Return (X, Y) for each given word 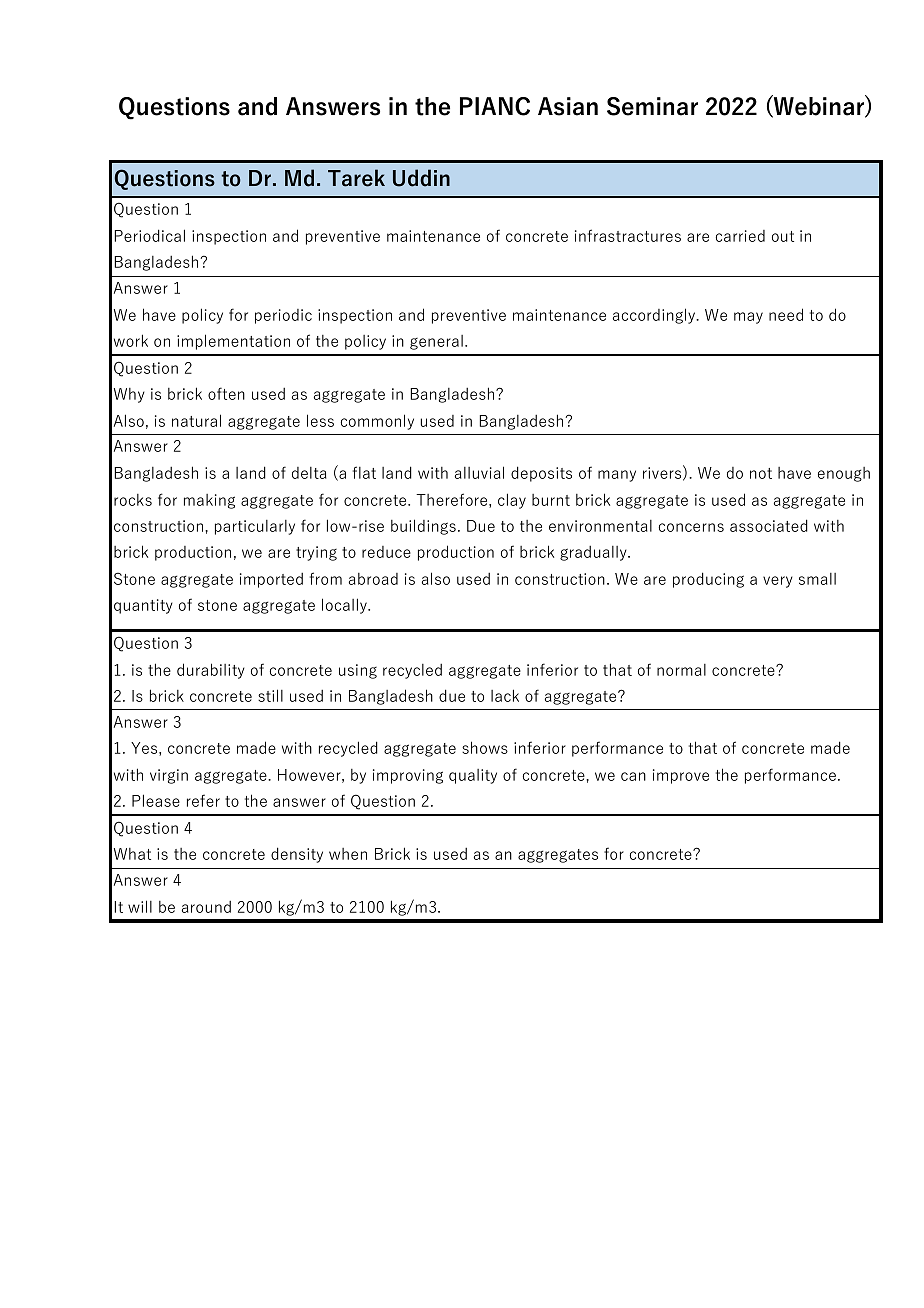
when (348, 854)
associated (769, 525)
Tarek (356, 178)
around (206, 907)
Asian (568, 106)
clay (512, 501)
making (209, 501)
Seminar (652, 106)
